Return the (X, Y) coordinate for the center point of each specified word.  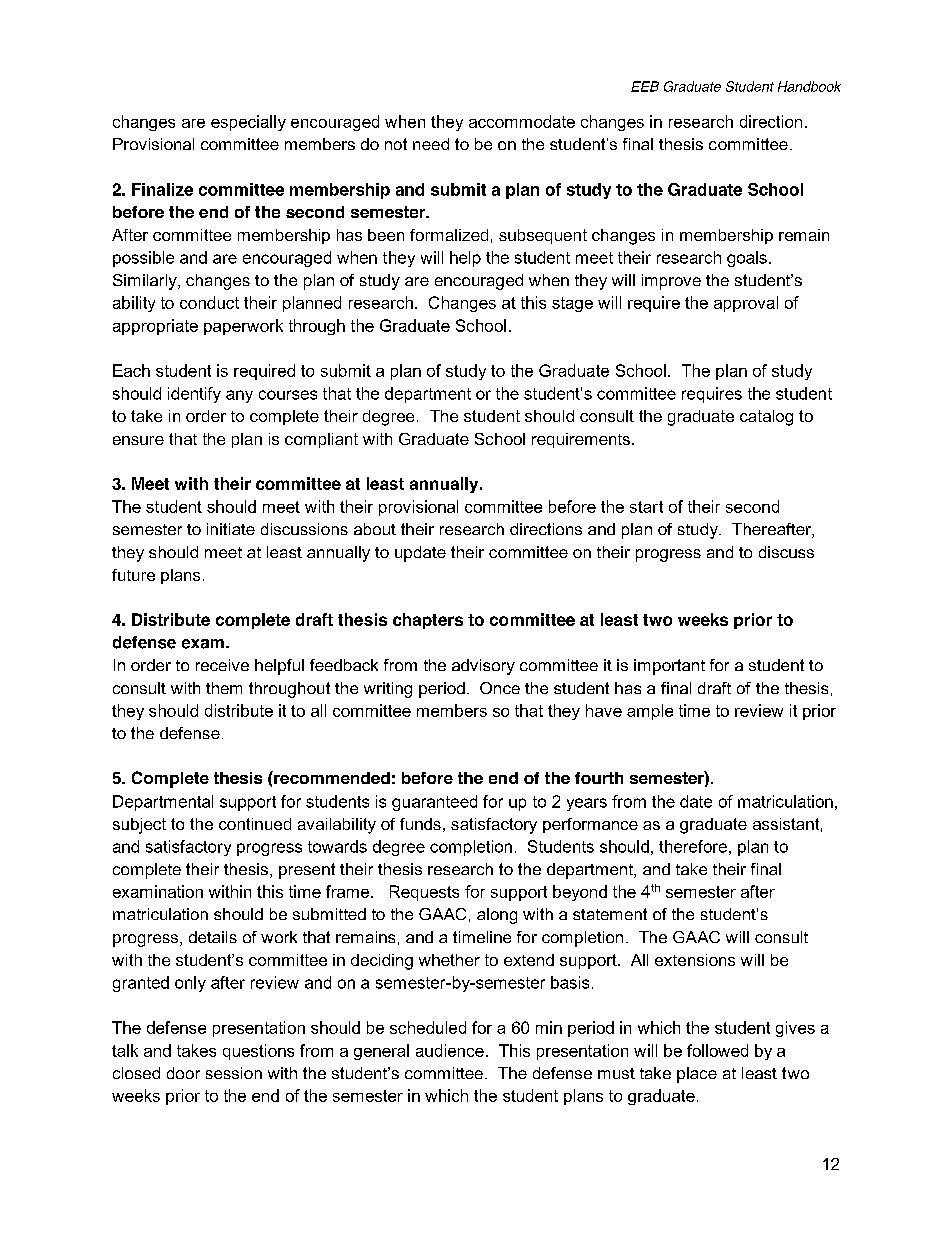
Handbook (809, 86)
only (190, 984)
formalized (449, 235)
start (646, 507)
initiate (231, 529)
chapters (428, 621)
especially (248, 123)
